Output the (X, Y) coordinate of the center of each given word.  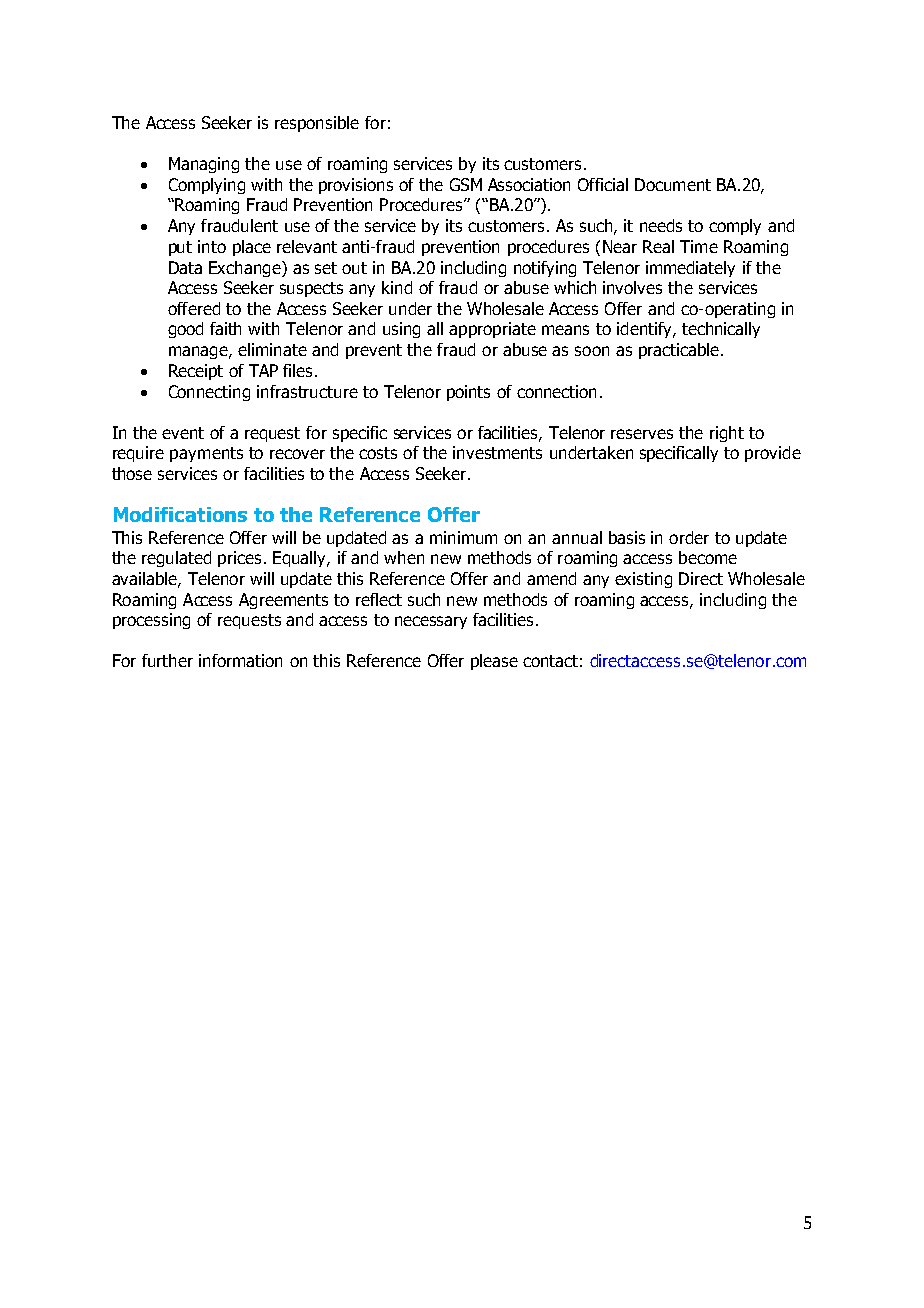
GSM (466, 184)
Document (673, 184)
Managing (204, 165)
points (468, 393)
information (240, 660)
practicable (679, 351)
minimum (463, 537)
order (689, 537)
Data (185, 267)
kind (397, 287)
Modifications (180, 514)
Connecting (209, 393)
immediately (690, 269)
